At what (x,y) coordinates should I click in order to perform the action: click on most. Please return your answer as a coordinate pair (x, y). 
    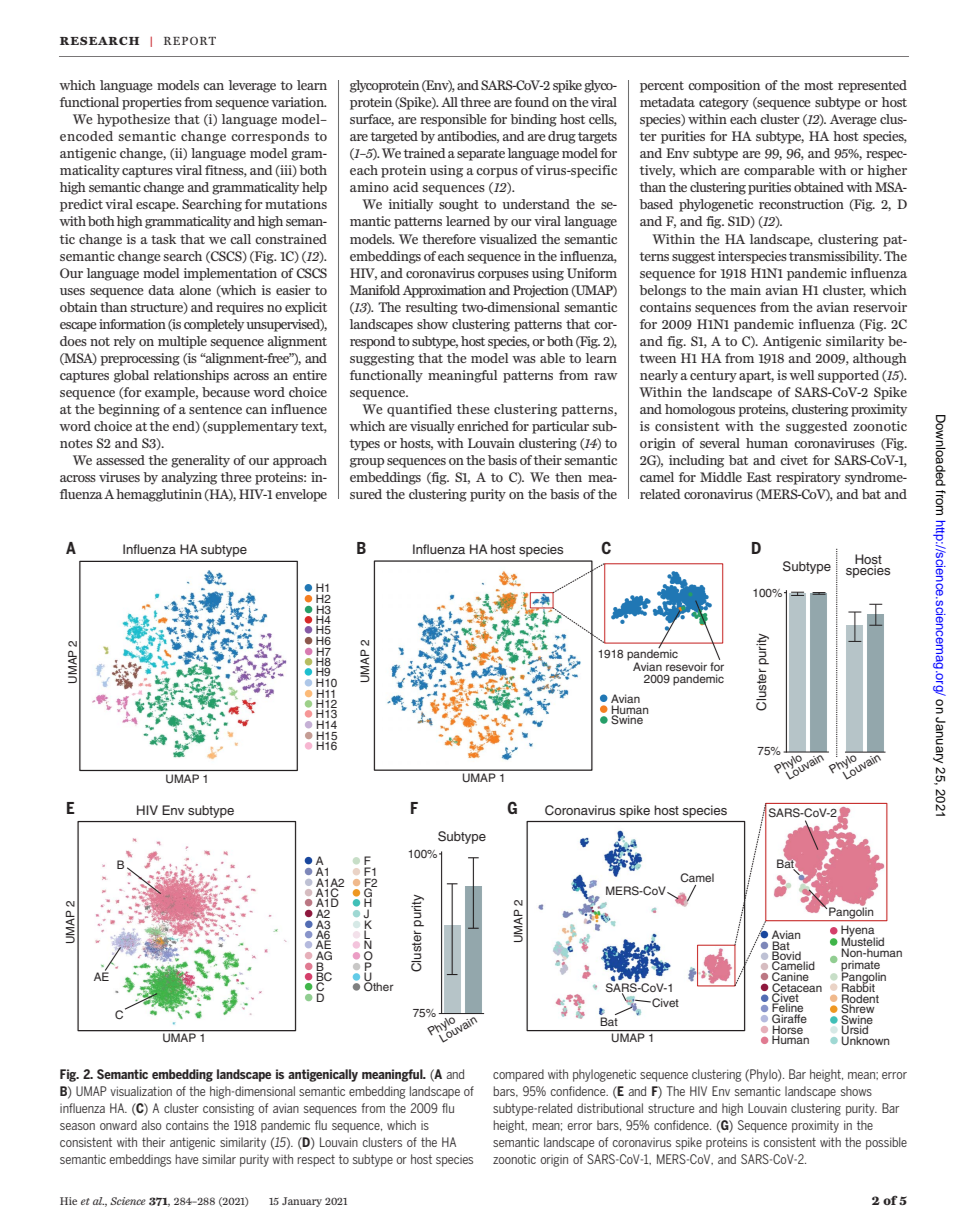
    Looking at the image, I should click on (818, 85).
